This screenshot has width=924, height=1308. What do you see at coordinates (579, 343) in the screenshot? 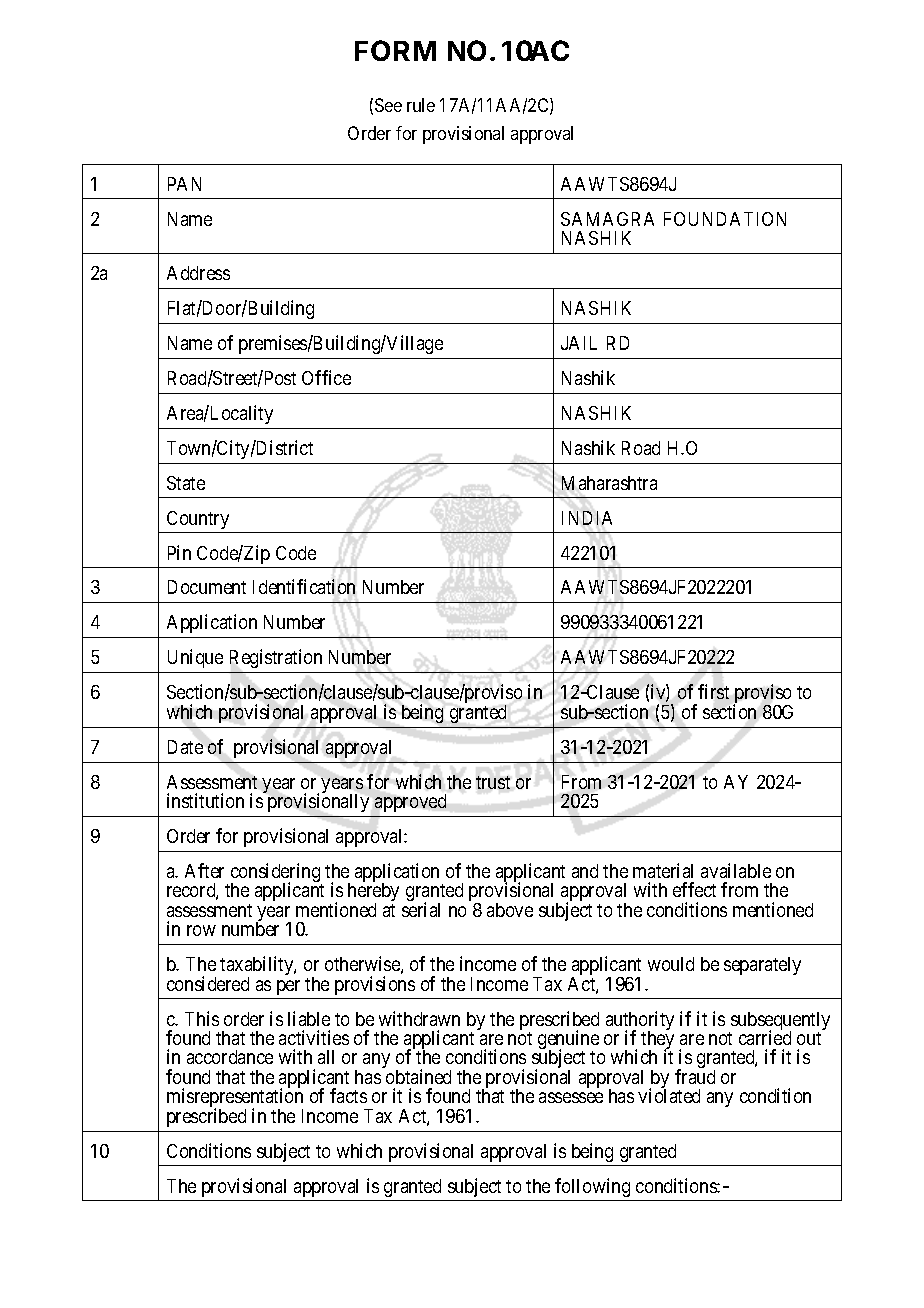
I see `JAIL` at bounding box center [579, 343].
